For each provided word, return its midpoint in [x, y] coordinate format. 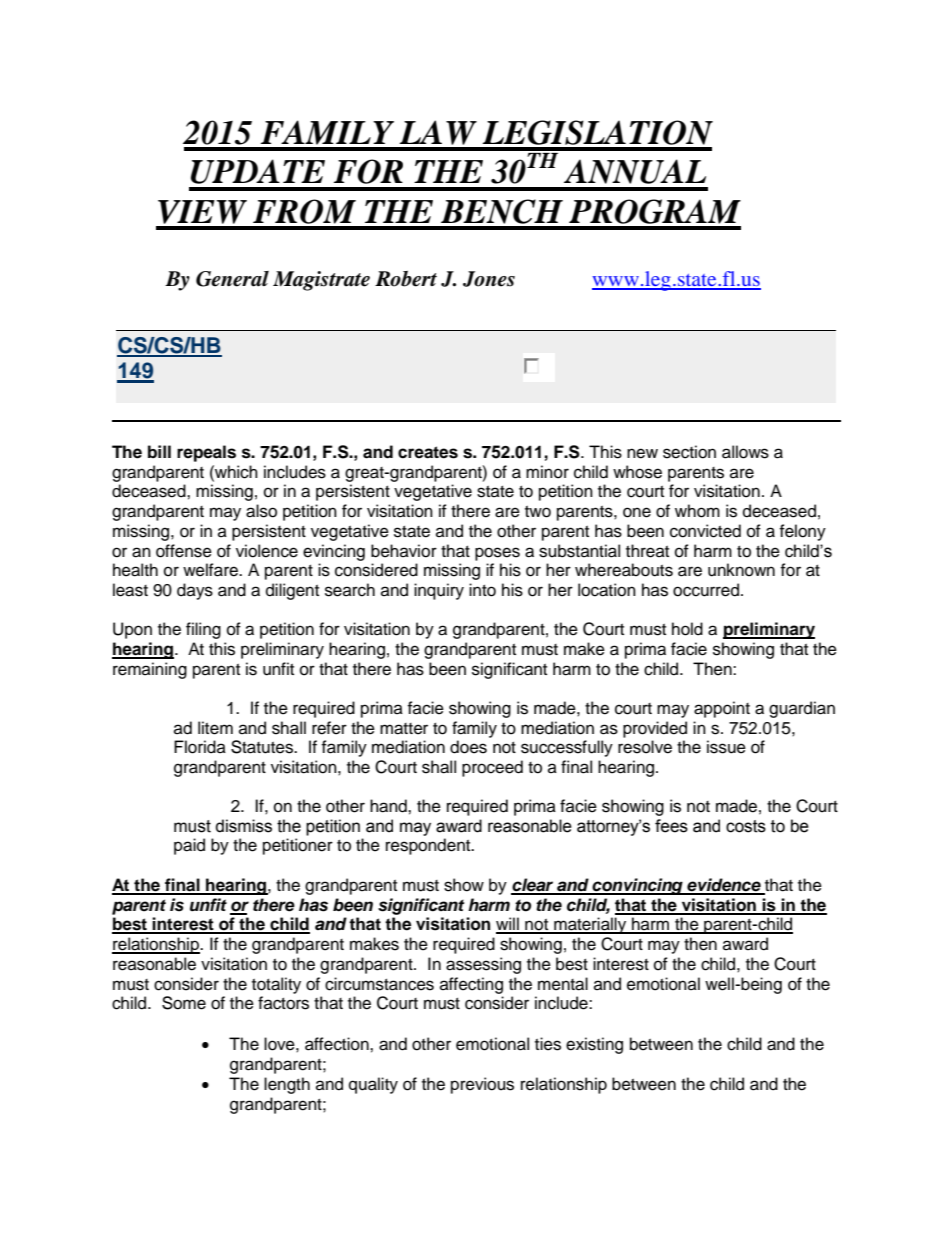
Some [184, 1003]
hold [687, 629]
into [482, 590]
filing [203, 630]
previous [482, 1085]
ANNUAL [635, 171]
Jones [489, 279]
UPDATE [258, 171]
